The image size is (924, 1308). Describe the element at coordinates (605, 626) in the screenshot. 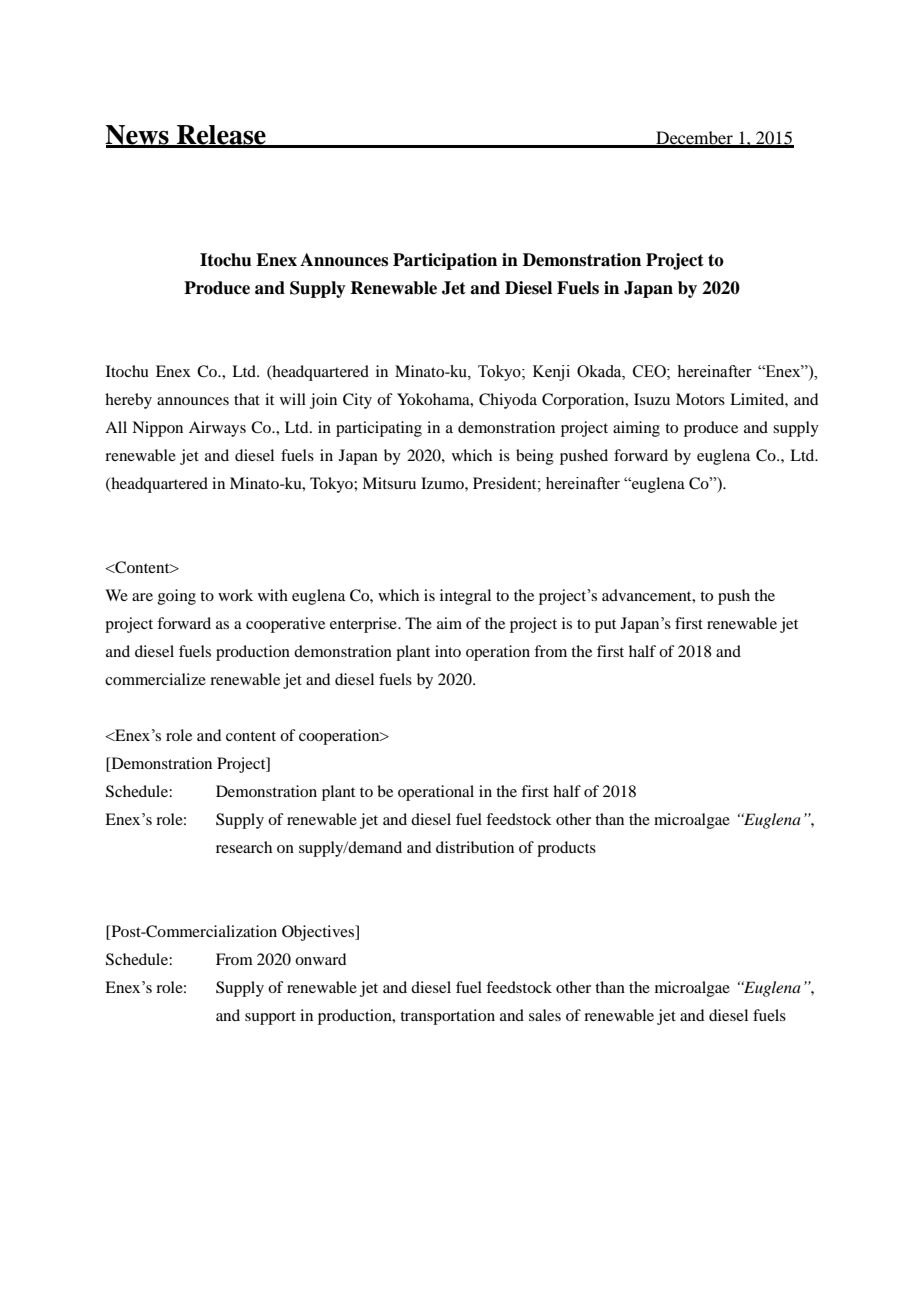

I see `put` at that location.
